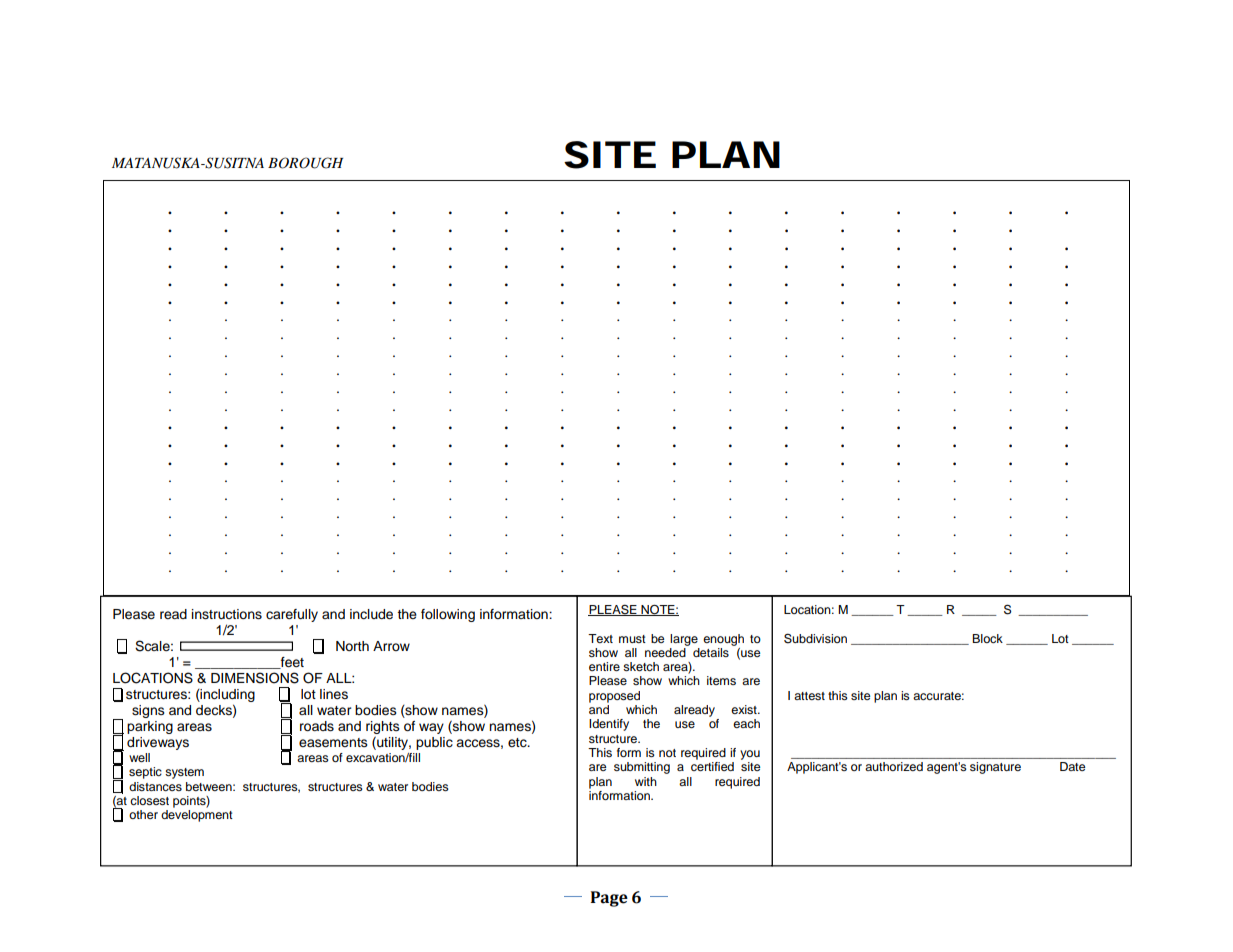 The height and width of the screenshot is (952, 1233). I want to click on development, so click(197, 816).
